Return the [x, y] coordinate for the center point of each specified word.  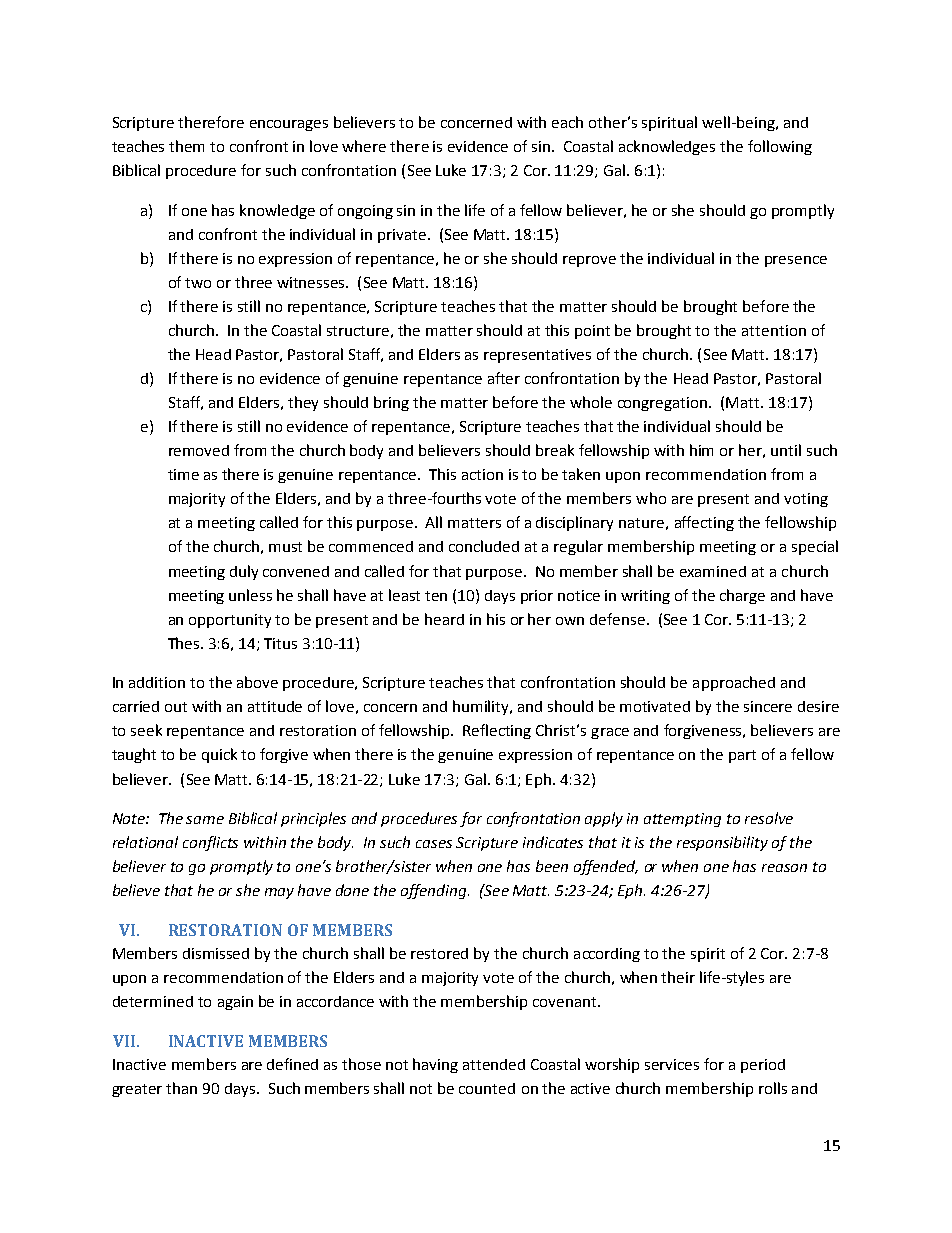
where [364, 146]
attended [494, 1064]
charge [742, 596]
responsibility [722, 843]
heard [444, 619]
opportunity [230, 621]
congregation [664, 404]
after [504, 378]
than [181, 1088]
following [780, 147]
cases [434, 844]
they [303, 403]
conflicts [210, 843]
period [763, 1066]
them [186, 146]
